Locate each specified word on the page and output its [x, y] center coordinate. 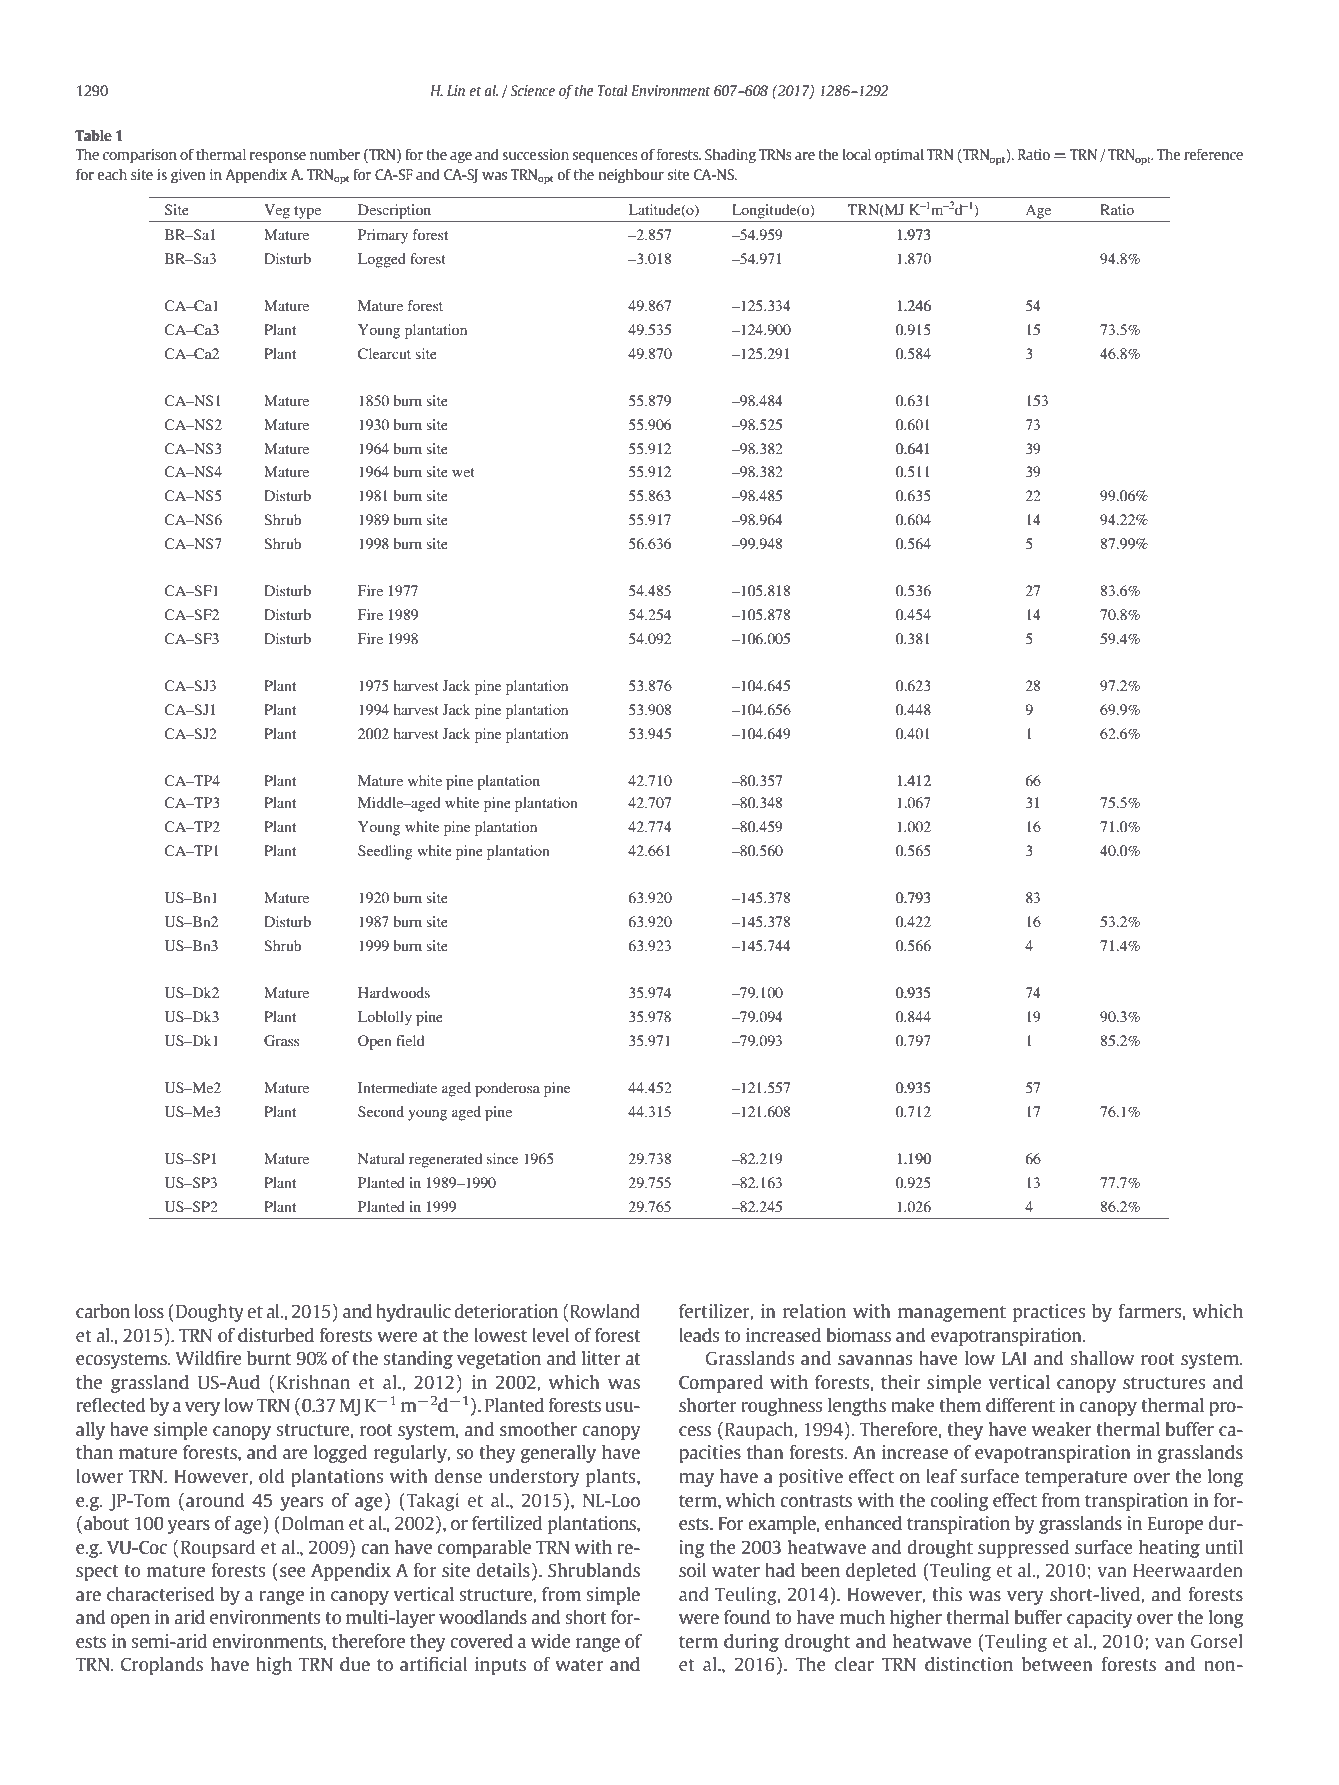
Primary [383, 236]
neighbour [631, 176]
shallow [1102, 1358]
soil [692, 1570]
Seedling [385, 852]
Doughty [210, 1313]
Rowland [605, 1311]
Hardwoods [394, 992]
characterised [160, 1594]
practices [1049, 1313]
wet [463, 472]
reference [1213, 154]
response [278, 157]
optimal [899, 156]
